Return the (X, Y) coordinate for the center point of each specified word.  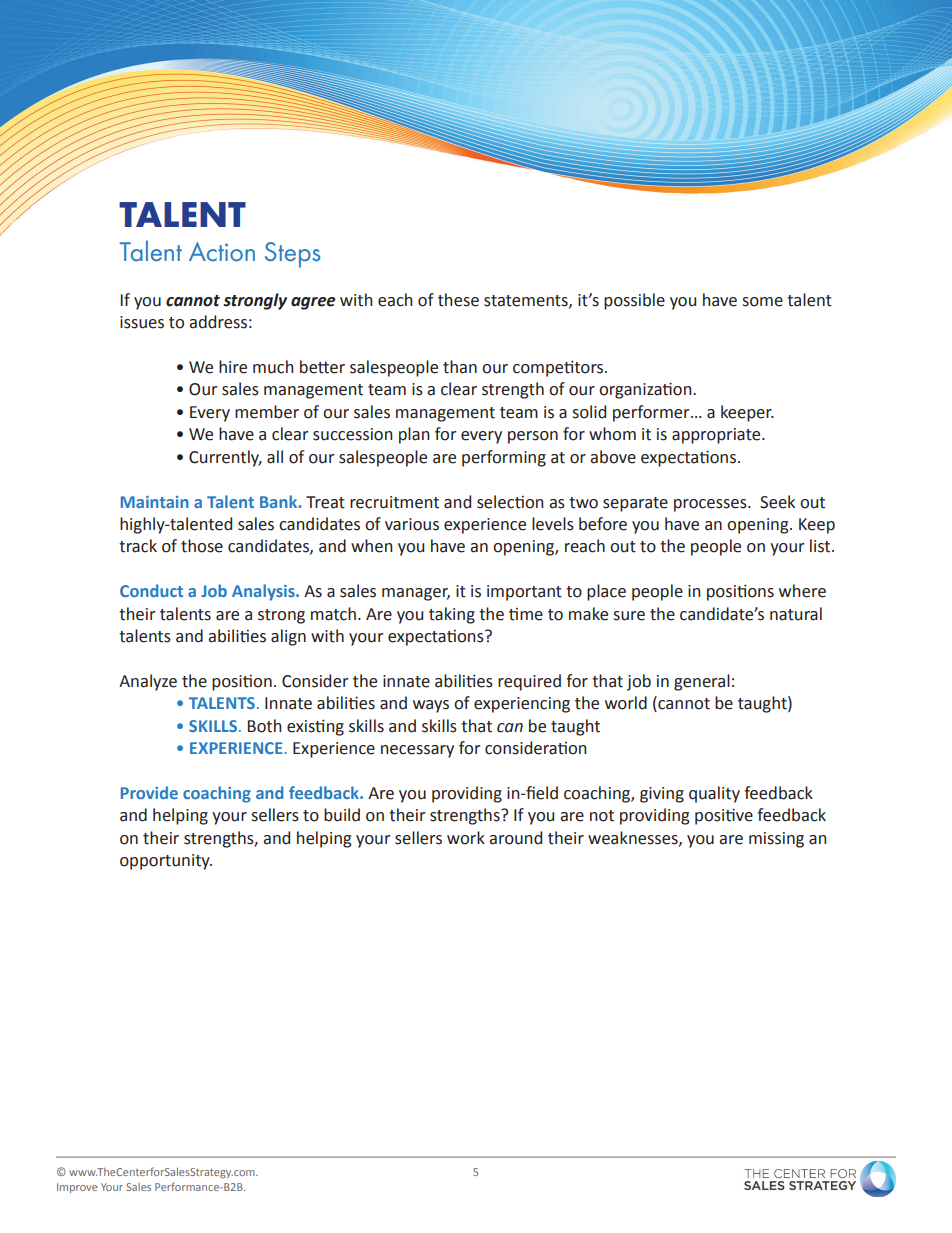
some (762, 302)
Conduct (151, 590)
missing (776, 840)
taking (452, 615)
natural (796, 614)
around (515, 838)
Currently (225, 458)
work (466, 838)
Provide (149, 792)
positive (724, 816)
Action (222, 251)
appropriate (717, 436)
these (458, 300)
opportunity (166, 862)
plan (414, 435)
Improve (77, 1188)
